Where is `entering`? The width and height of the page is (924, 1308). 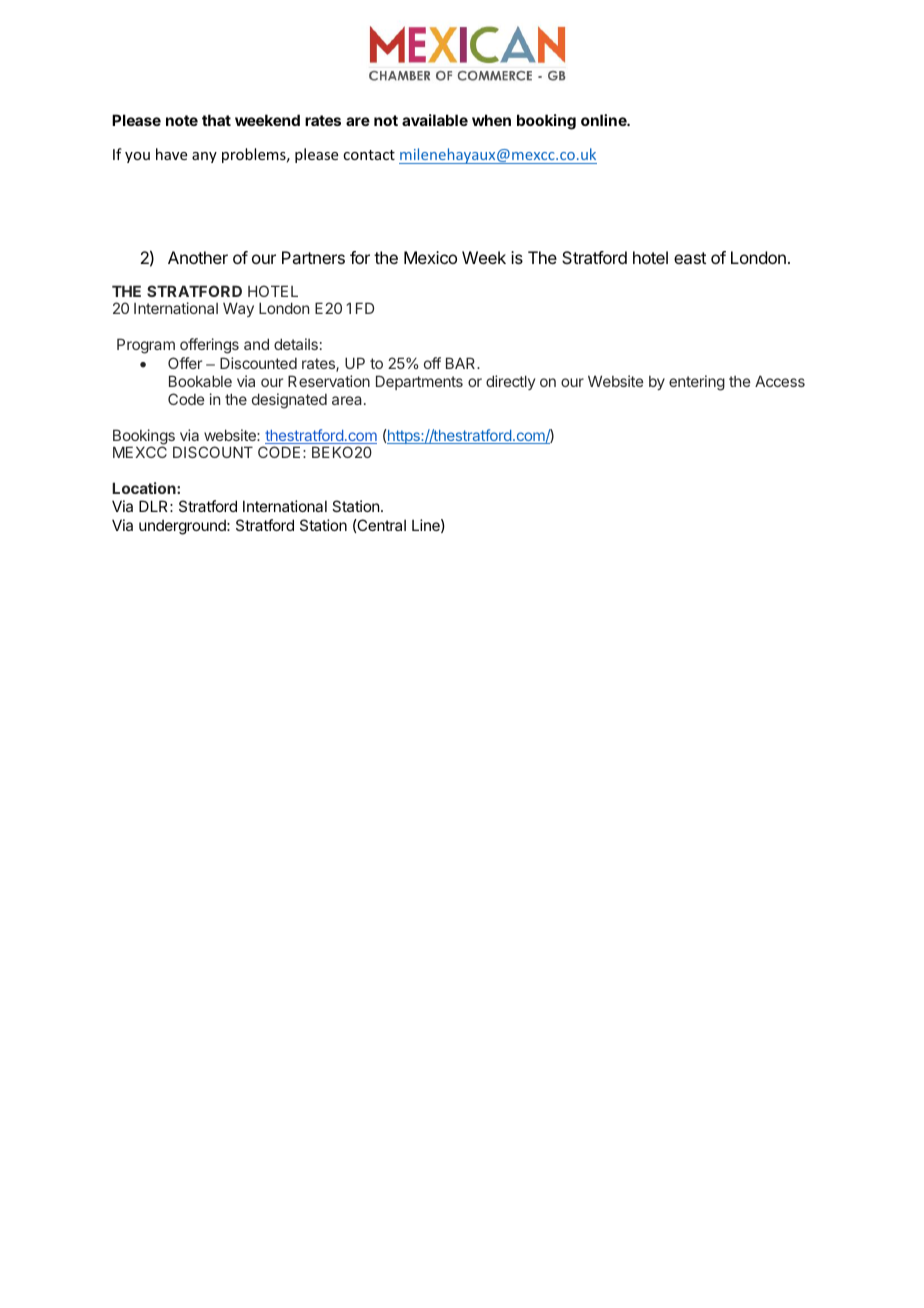 entering is located at coordinates (697, 383).
